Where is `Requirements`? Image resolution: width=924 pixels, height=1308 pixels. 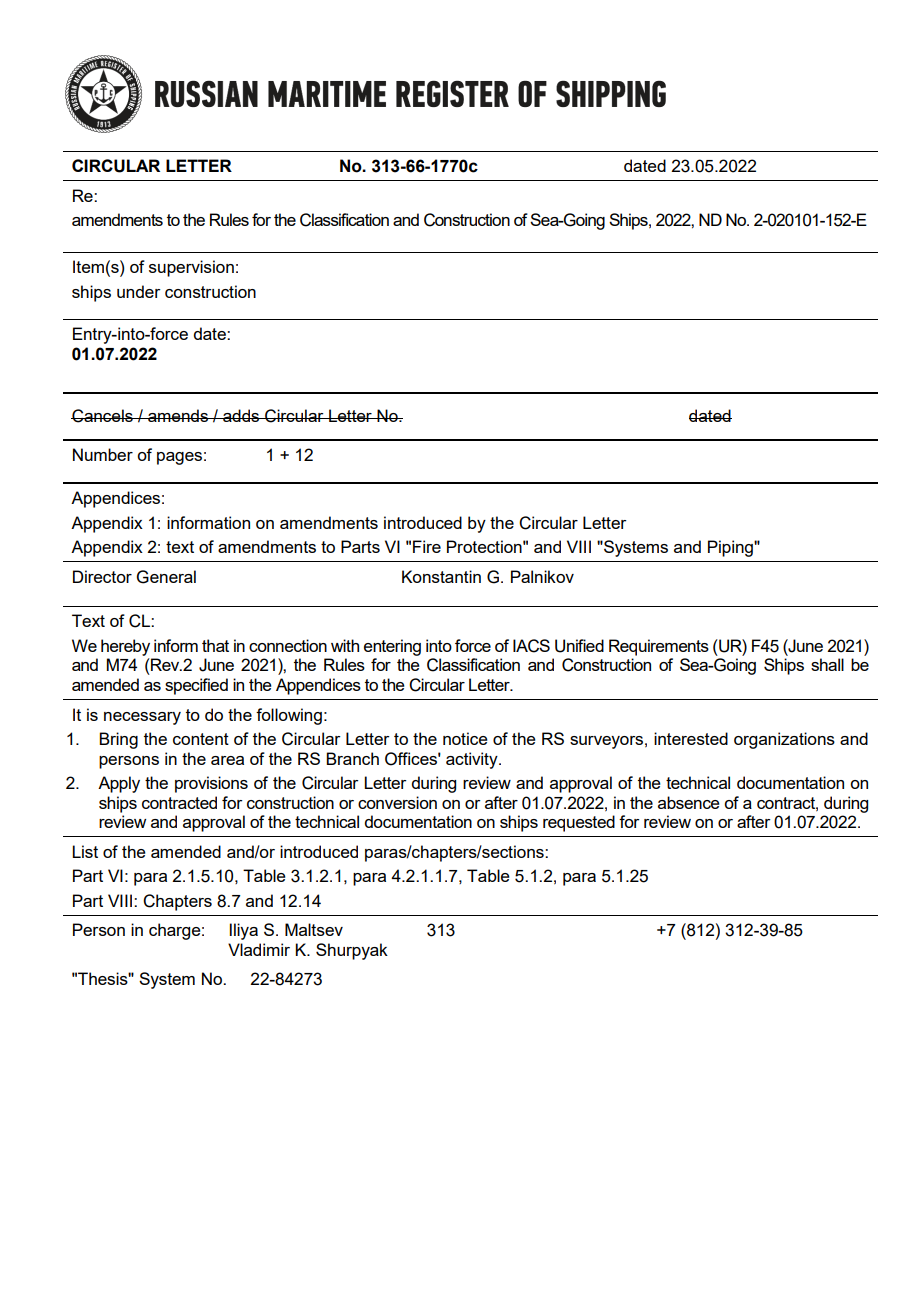
Requirements is located at coordinates (659, 647).
